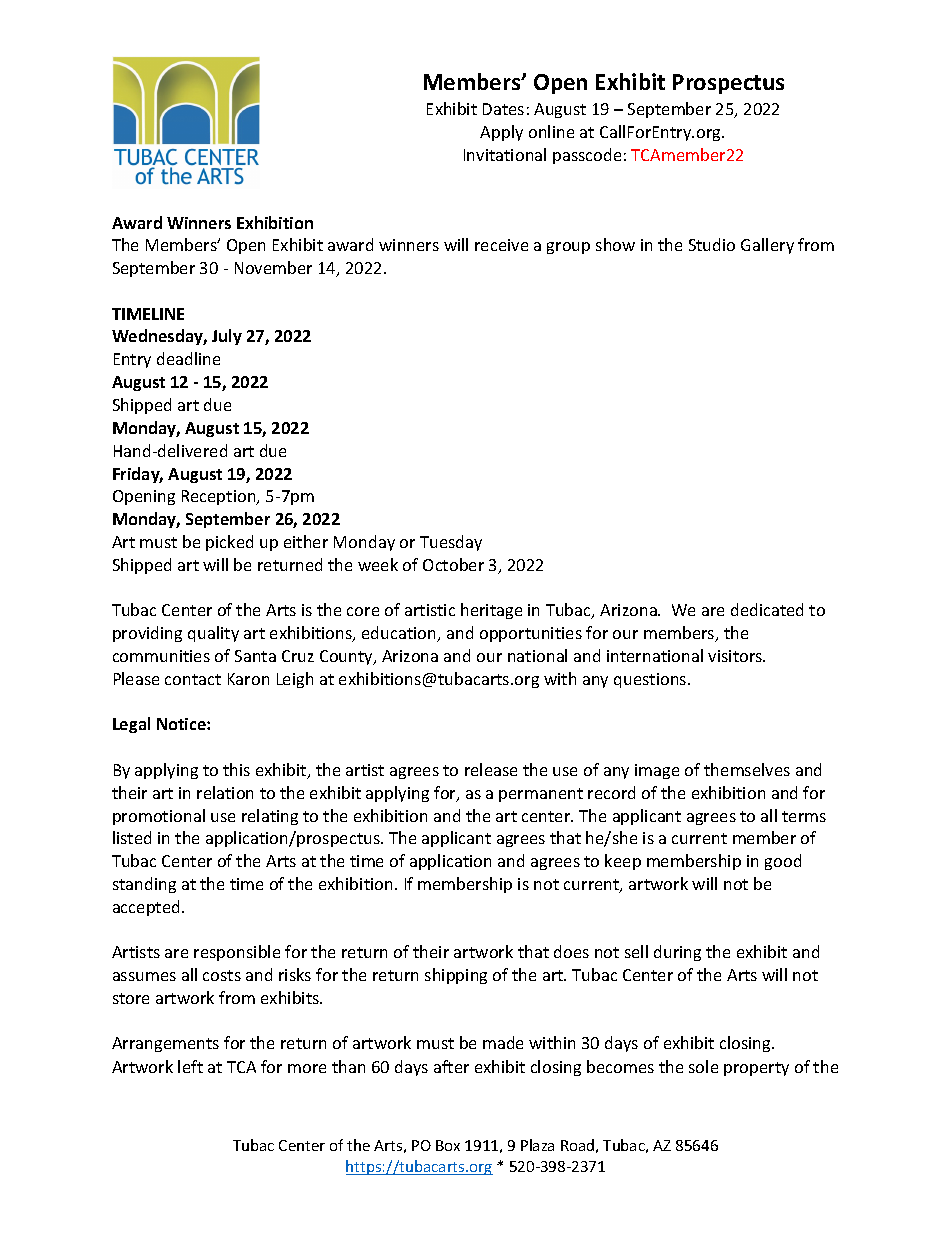  Describe the element at coordinates (703, 1066) in the screenshot. I see `sole` at that location.
